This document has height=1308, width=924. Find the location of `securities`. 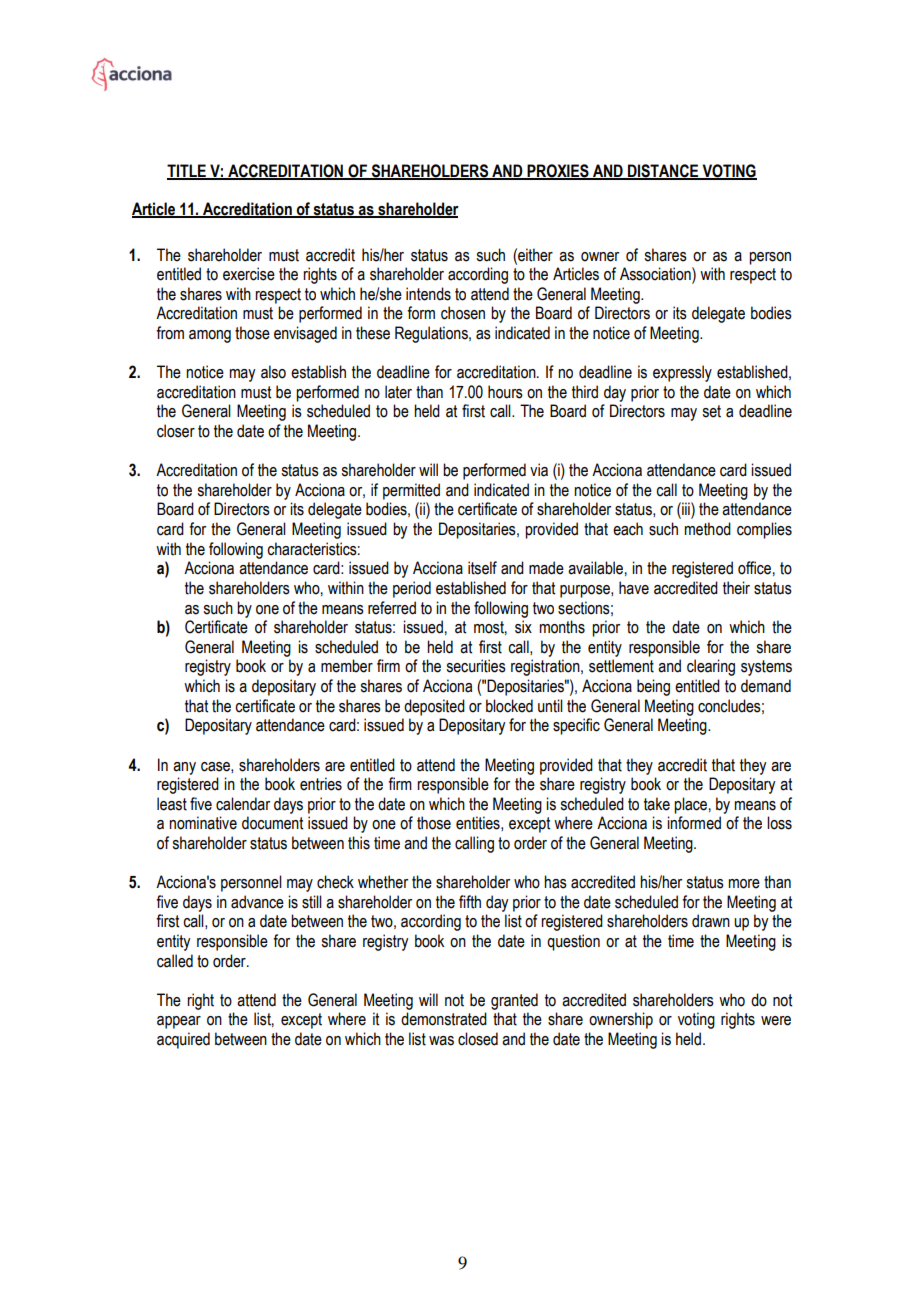

securities is located at coordinates (476, 666).
